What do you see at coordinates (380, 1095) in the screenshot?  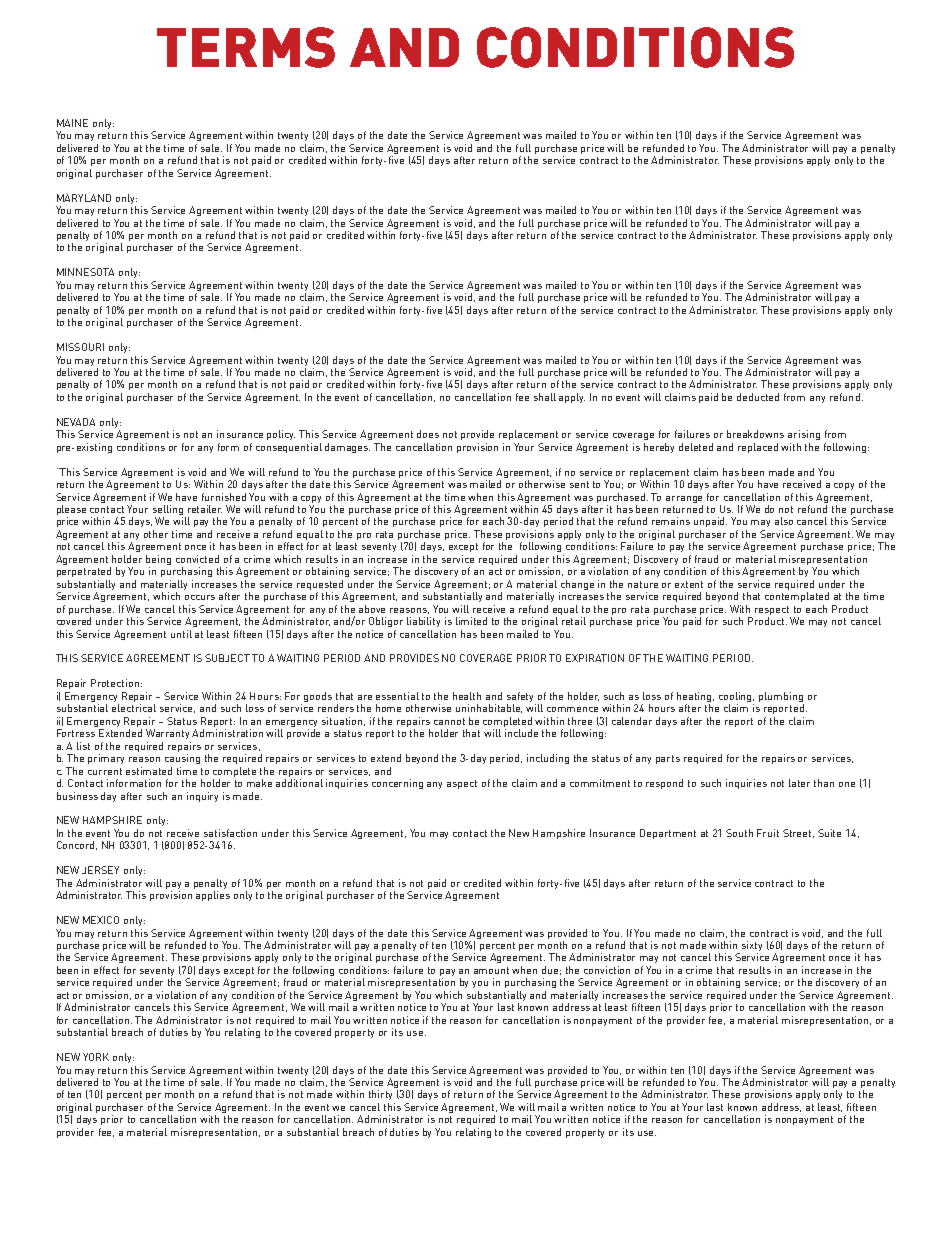 I see `thirty` at bounding box center [380, 1095].
